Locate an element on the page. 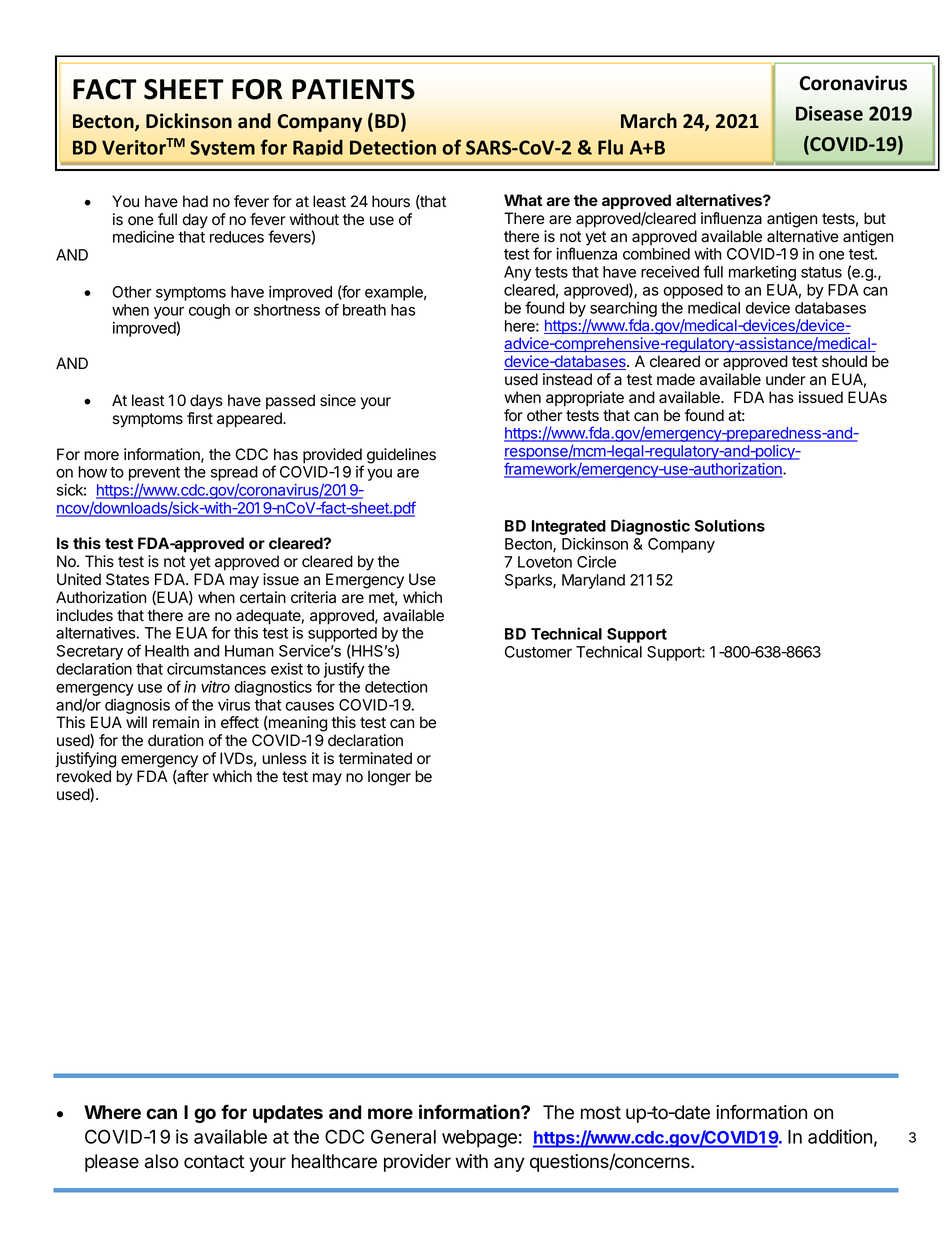  What is located at coordinates (523, 200).
